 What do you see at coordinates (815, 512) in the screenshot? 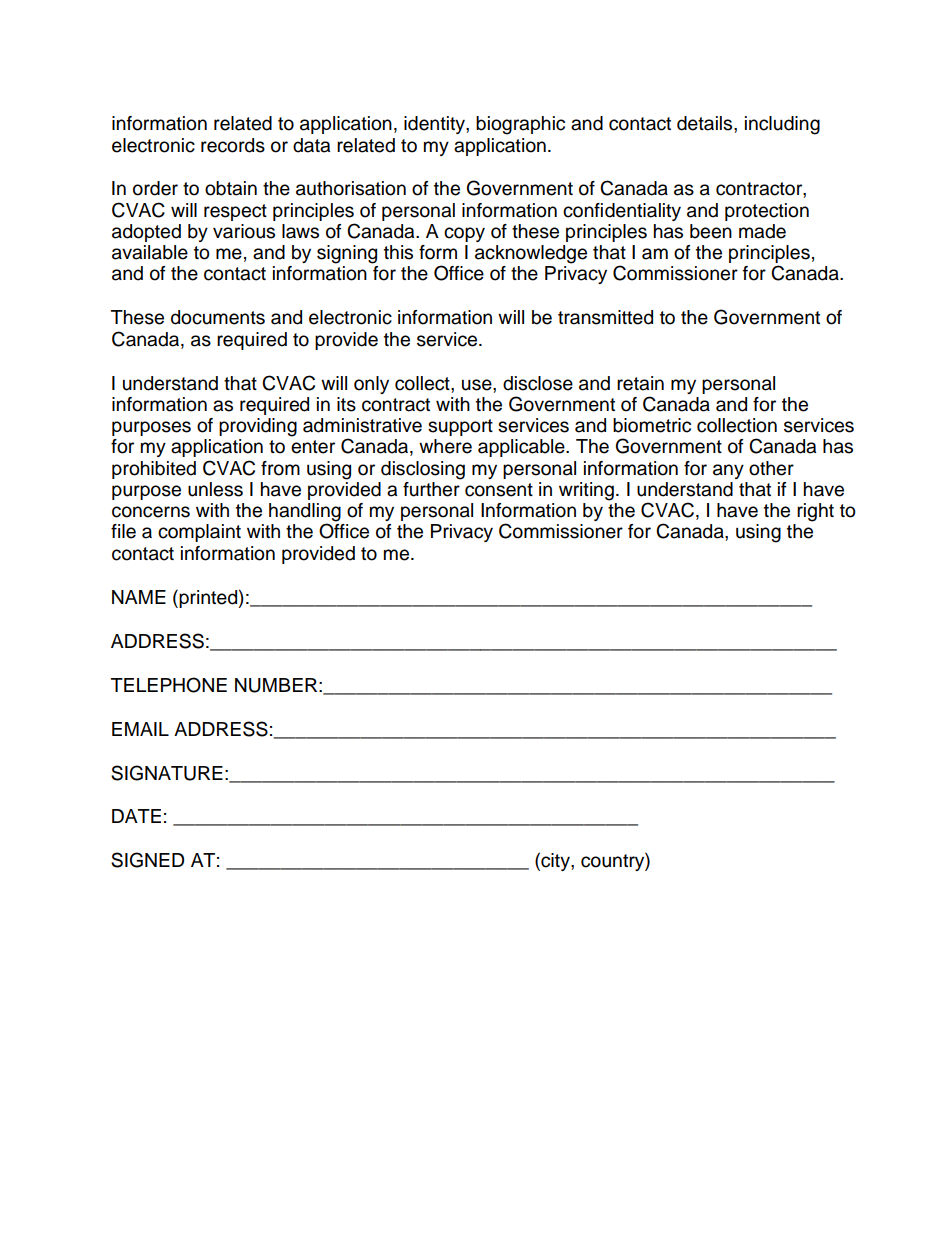
I see `right` at bounding box center [815, 512].
